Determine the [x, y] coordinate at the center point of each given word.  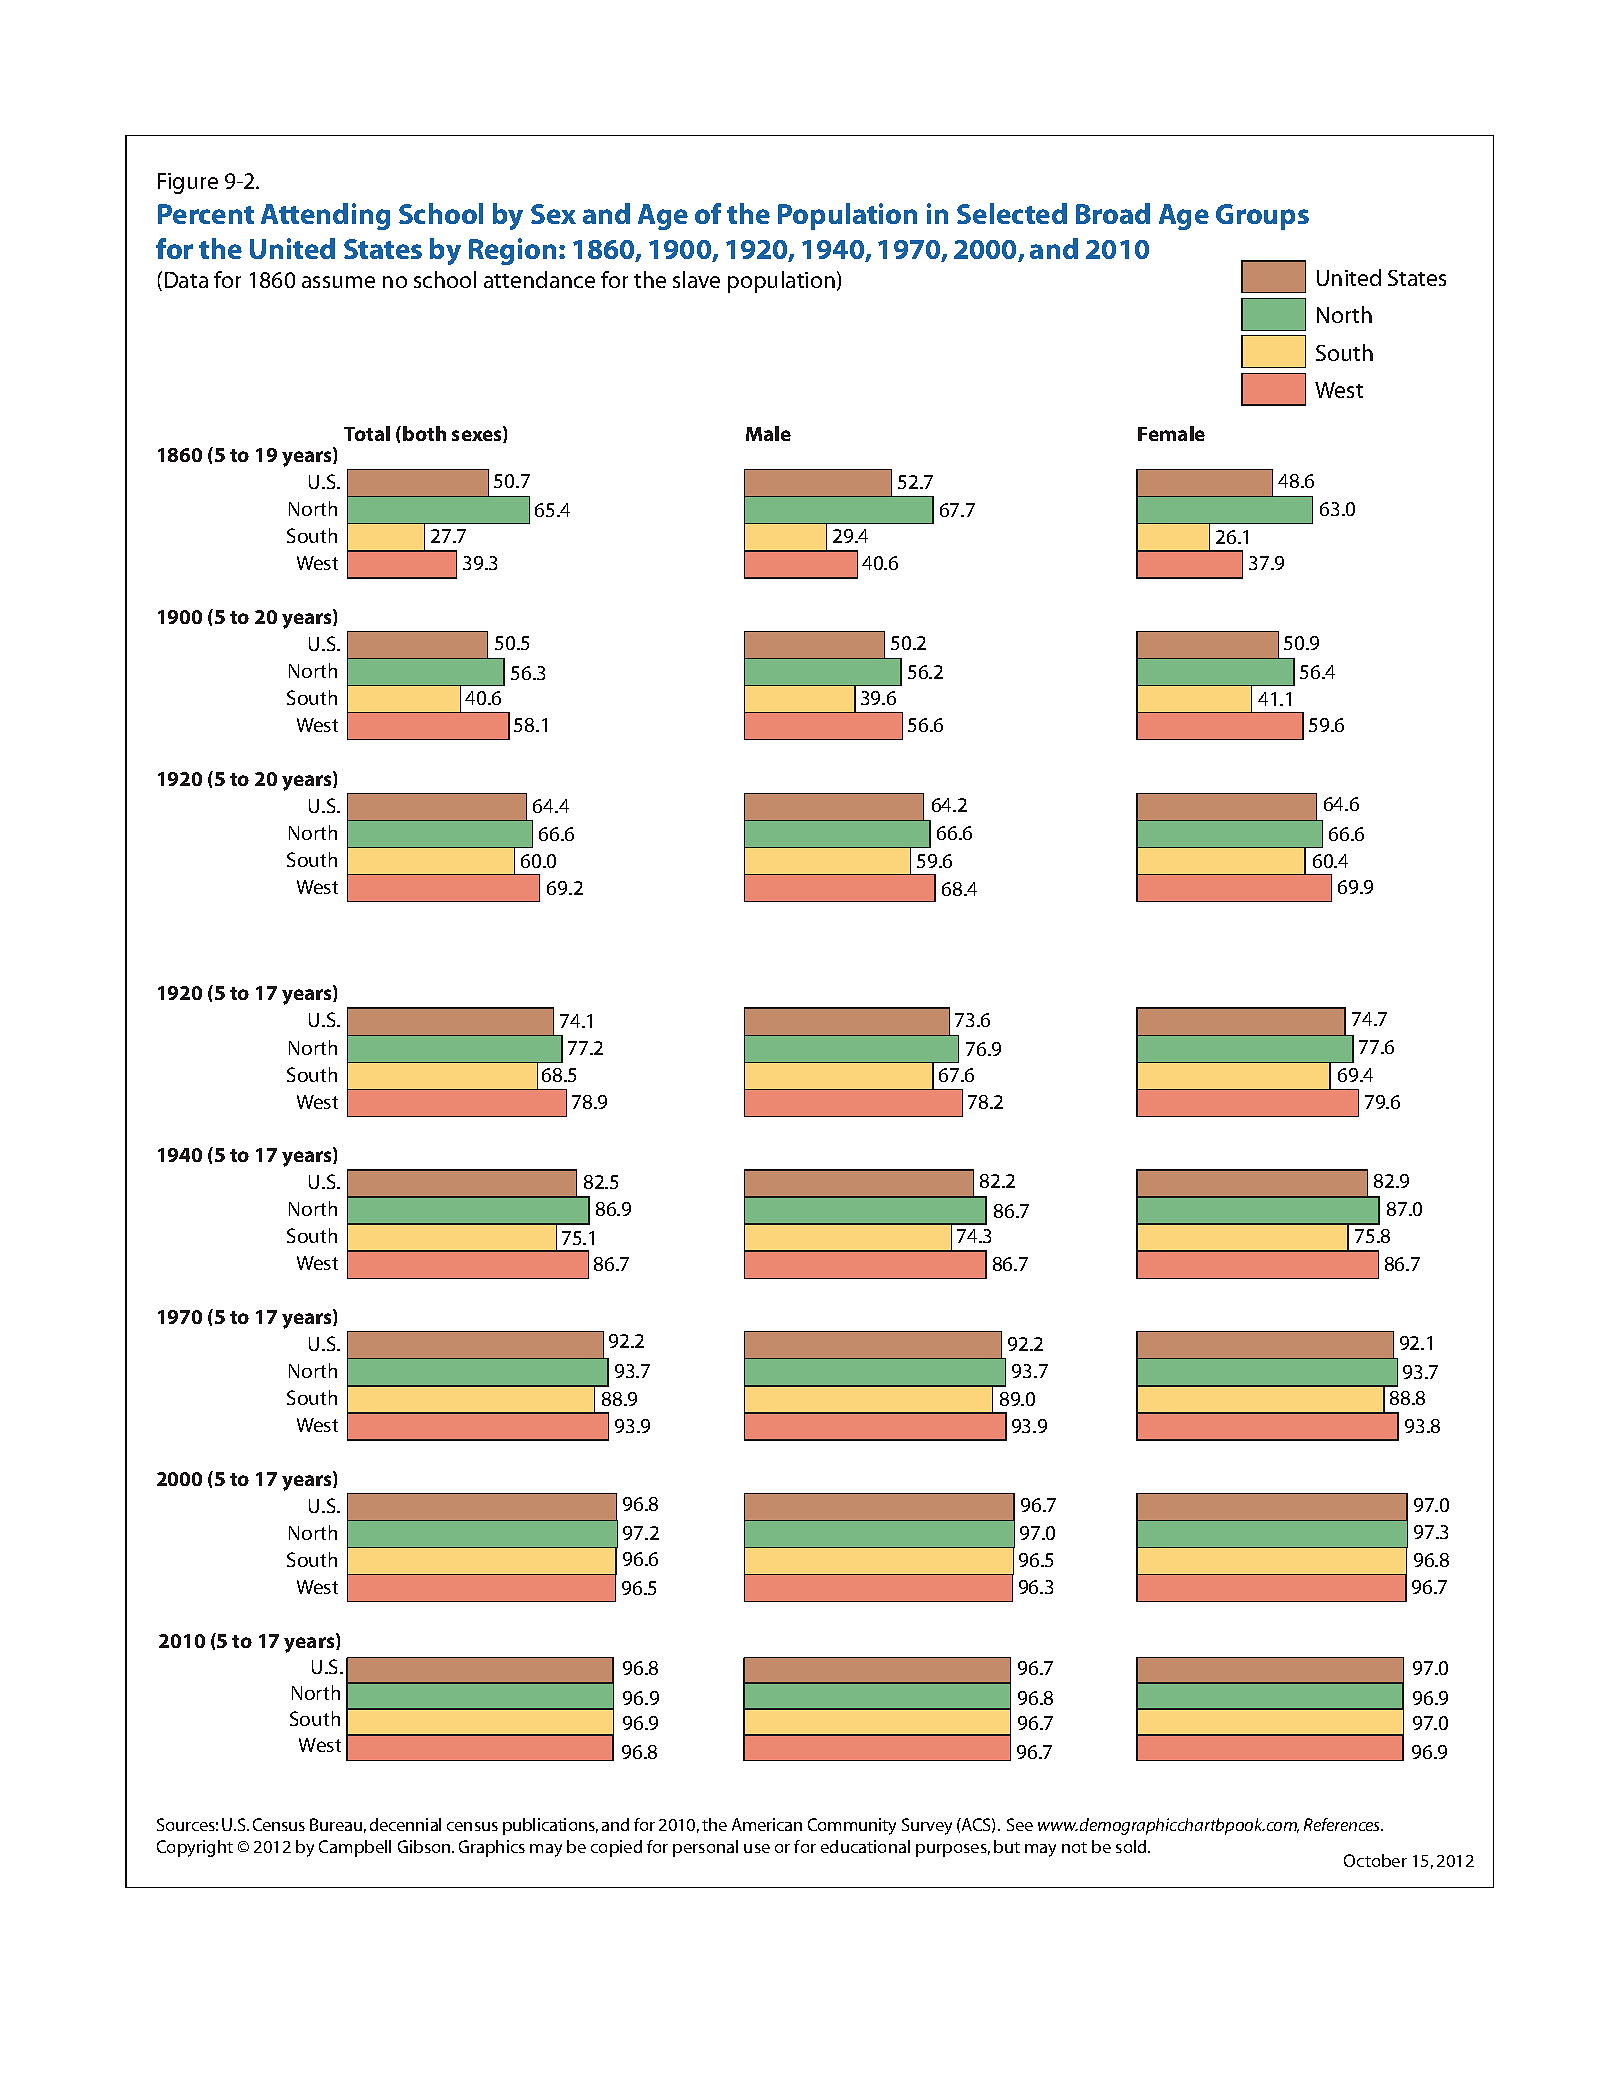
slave [696, 279]
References [1343, 1824]
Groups [1262, 217]
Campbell [355, 1848]
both [424, 433]
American [767, 1824]
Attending [325, 216]
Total [367, 433]
